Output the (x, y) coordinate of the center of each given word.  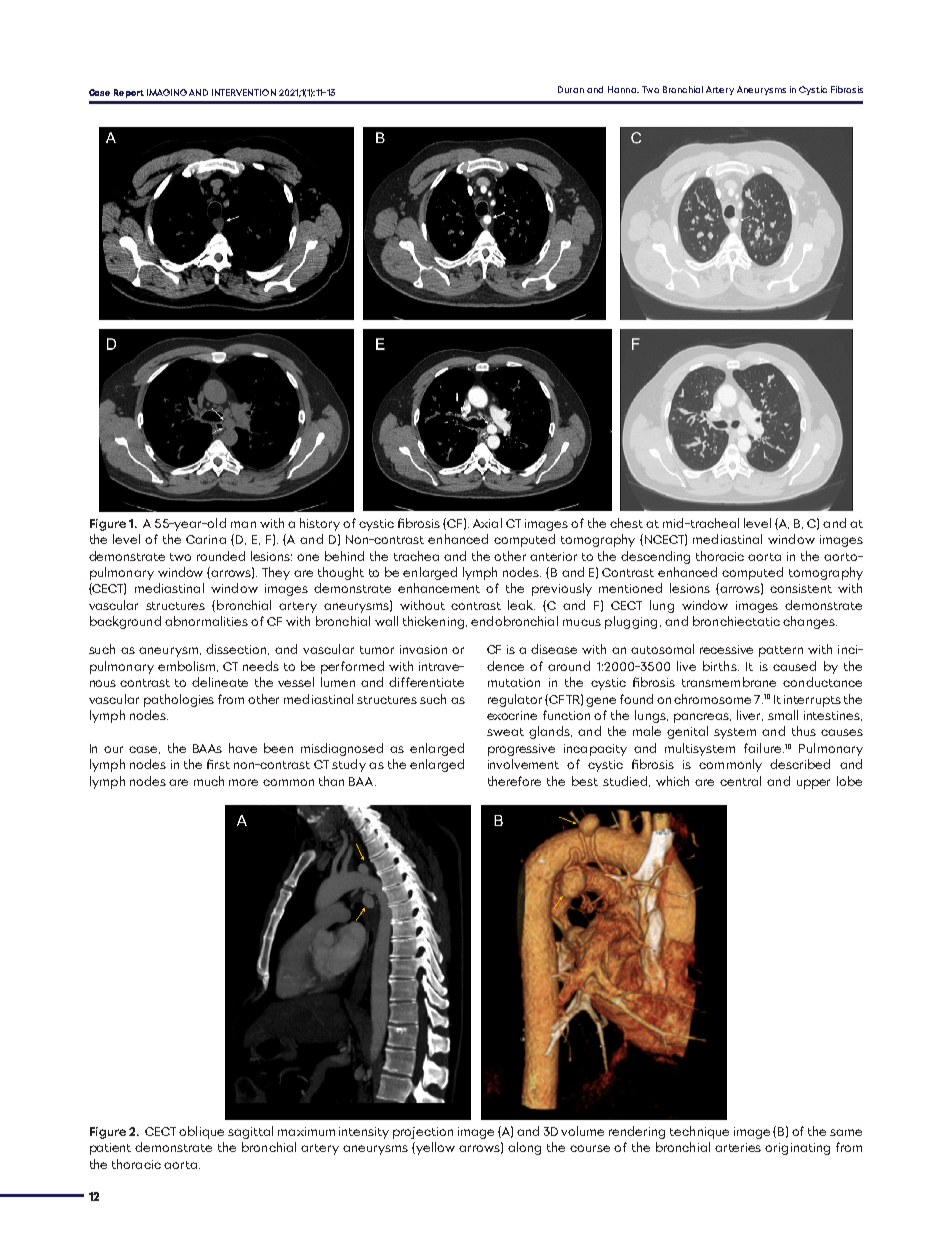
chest (626, 523)
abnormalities (206, 621)
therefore (514, 781)
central (740, 781)
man (243, 524)
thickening (435, 622)
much (209, 781)
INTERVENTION (244, 92)
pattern (781, 651)
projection (423, 1133)
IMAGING (167, 92)
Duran (571, 89)
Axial (487, 523)
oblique (201, 1132)
